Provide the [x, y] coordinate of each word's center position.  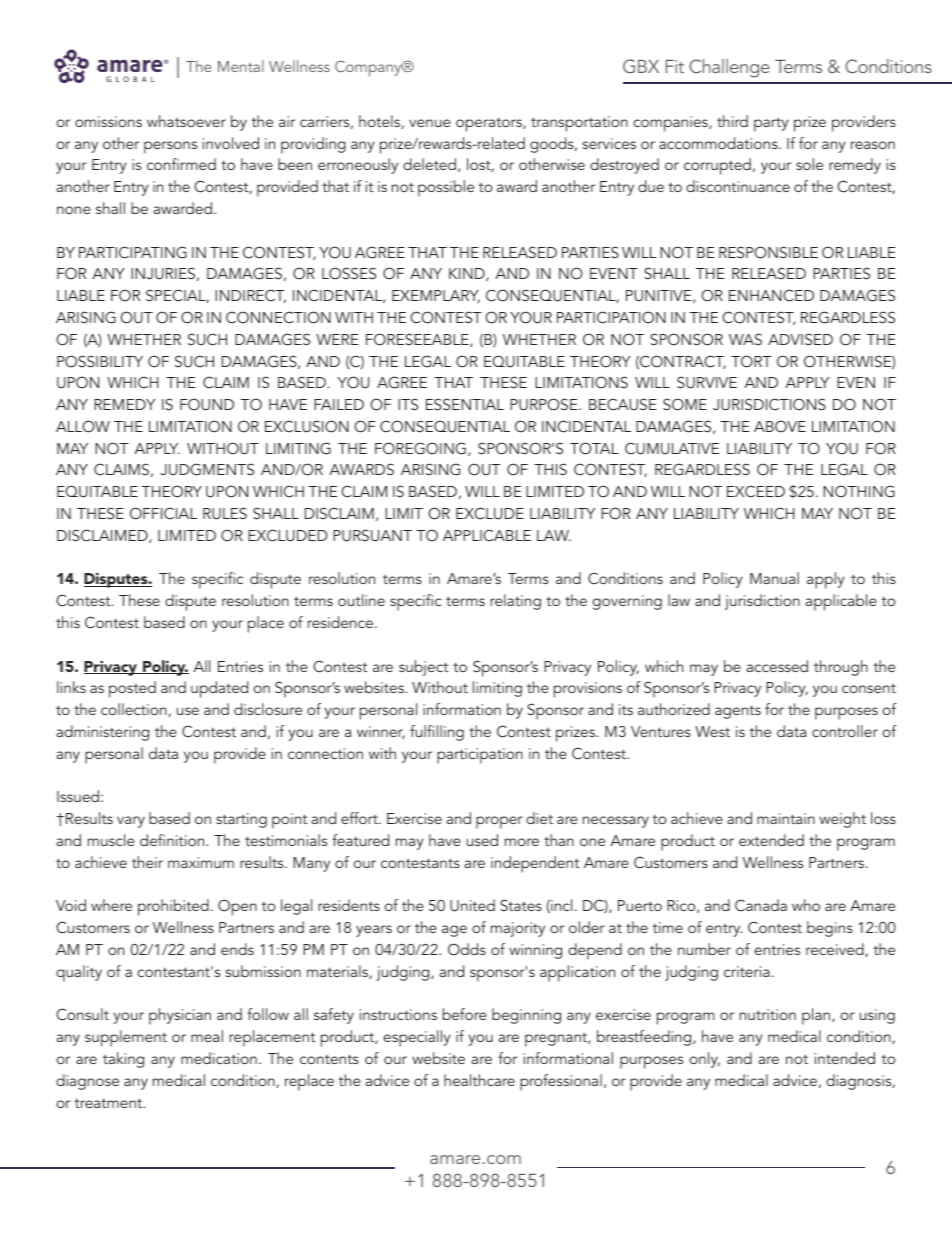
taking [123, 1060]
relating [515, 602]
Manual [774, 578]
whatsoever [186, 121]
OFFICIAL [163, 513]
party [771, 124]
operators [490, 124]
